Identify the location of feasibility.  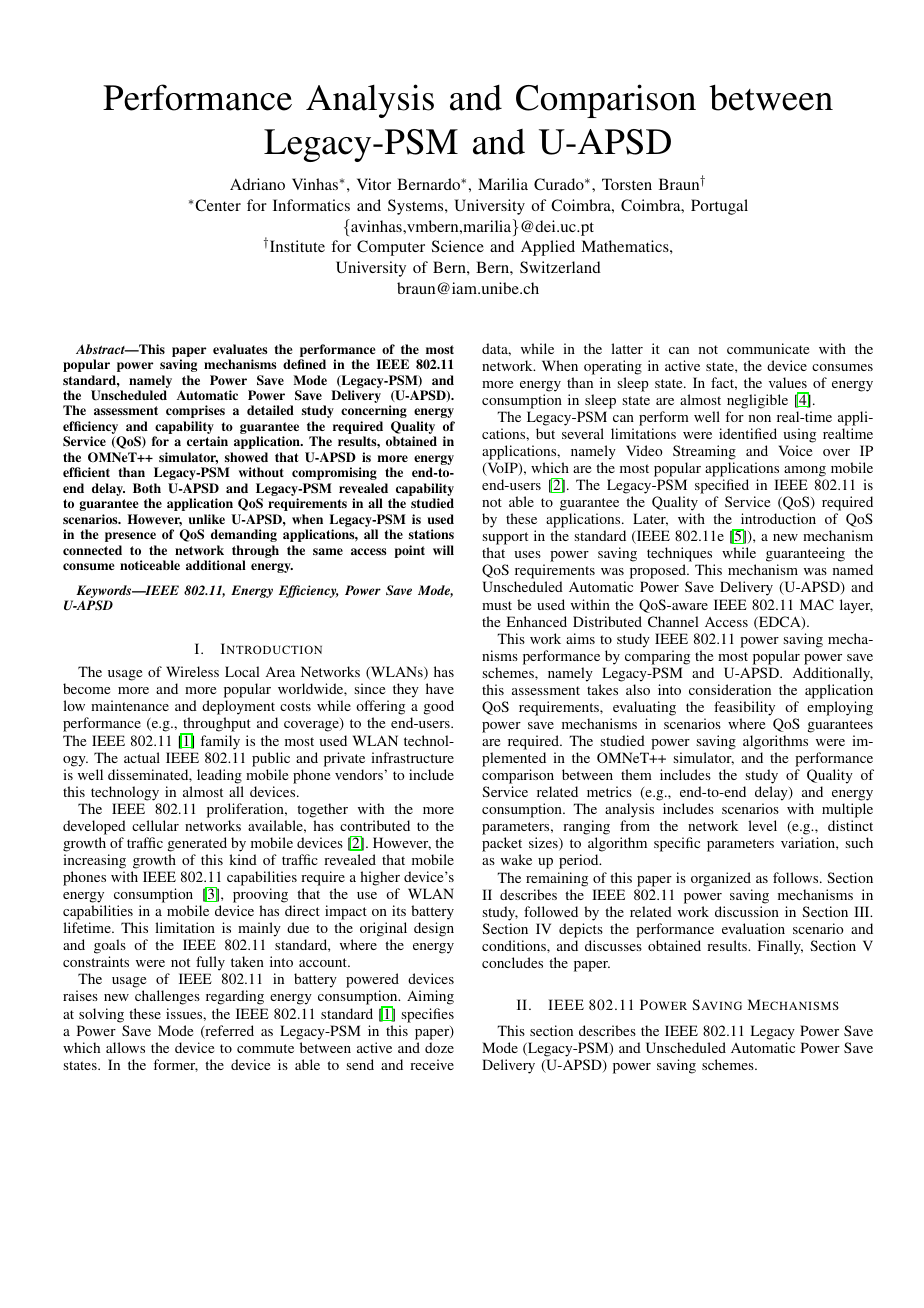
(746, 710).
